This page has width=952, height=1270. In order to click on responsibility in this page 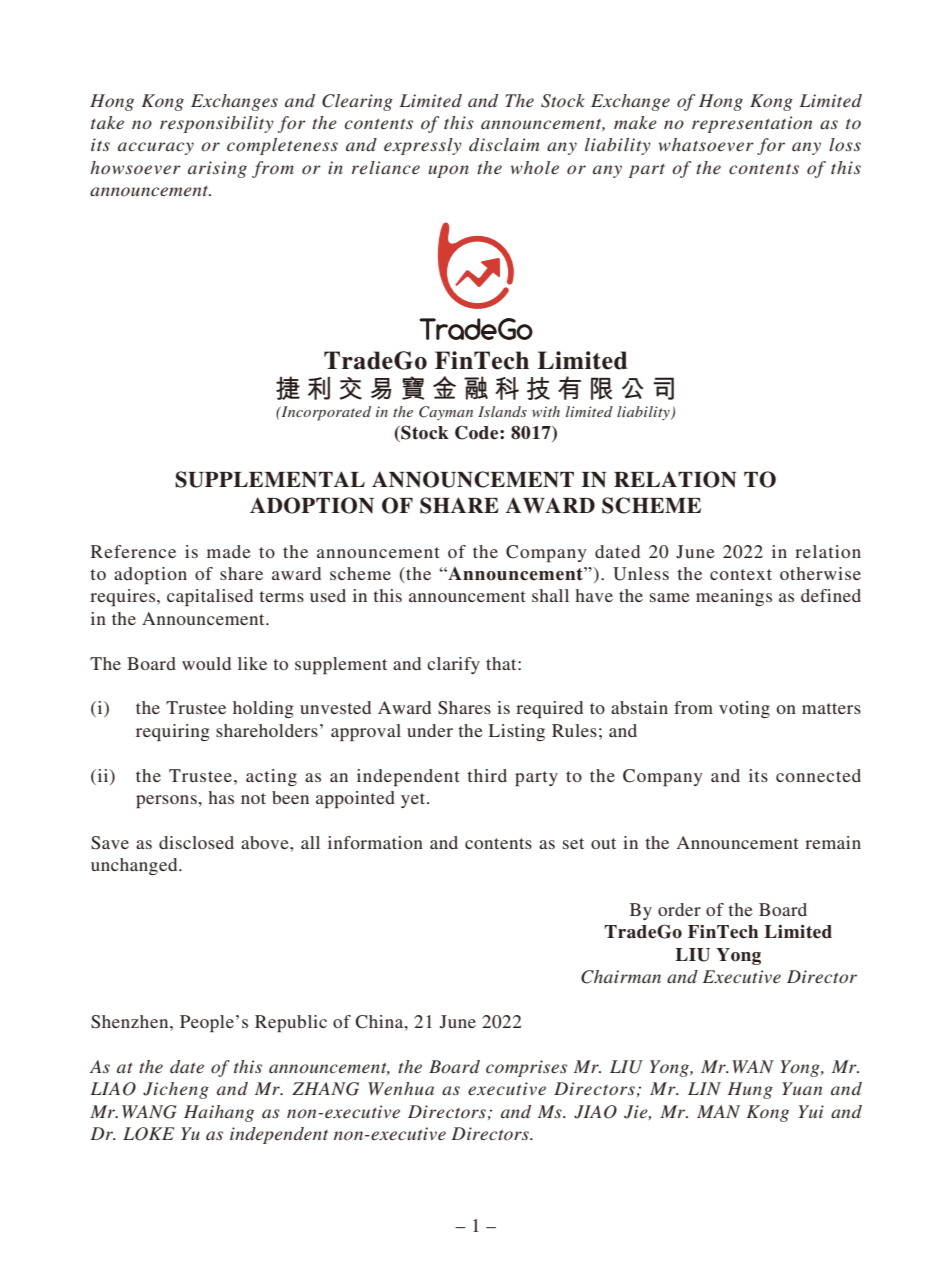, I will do `click(217, 124)`.
